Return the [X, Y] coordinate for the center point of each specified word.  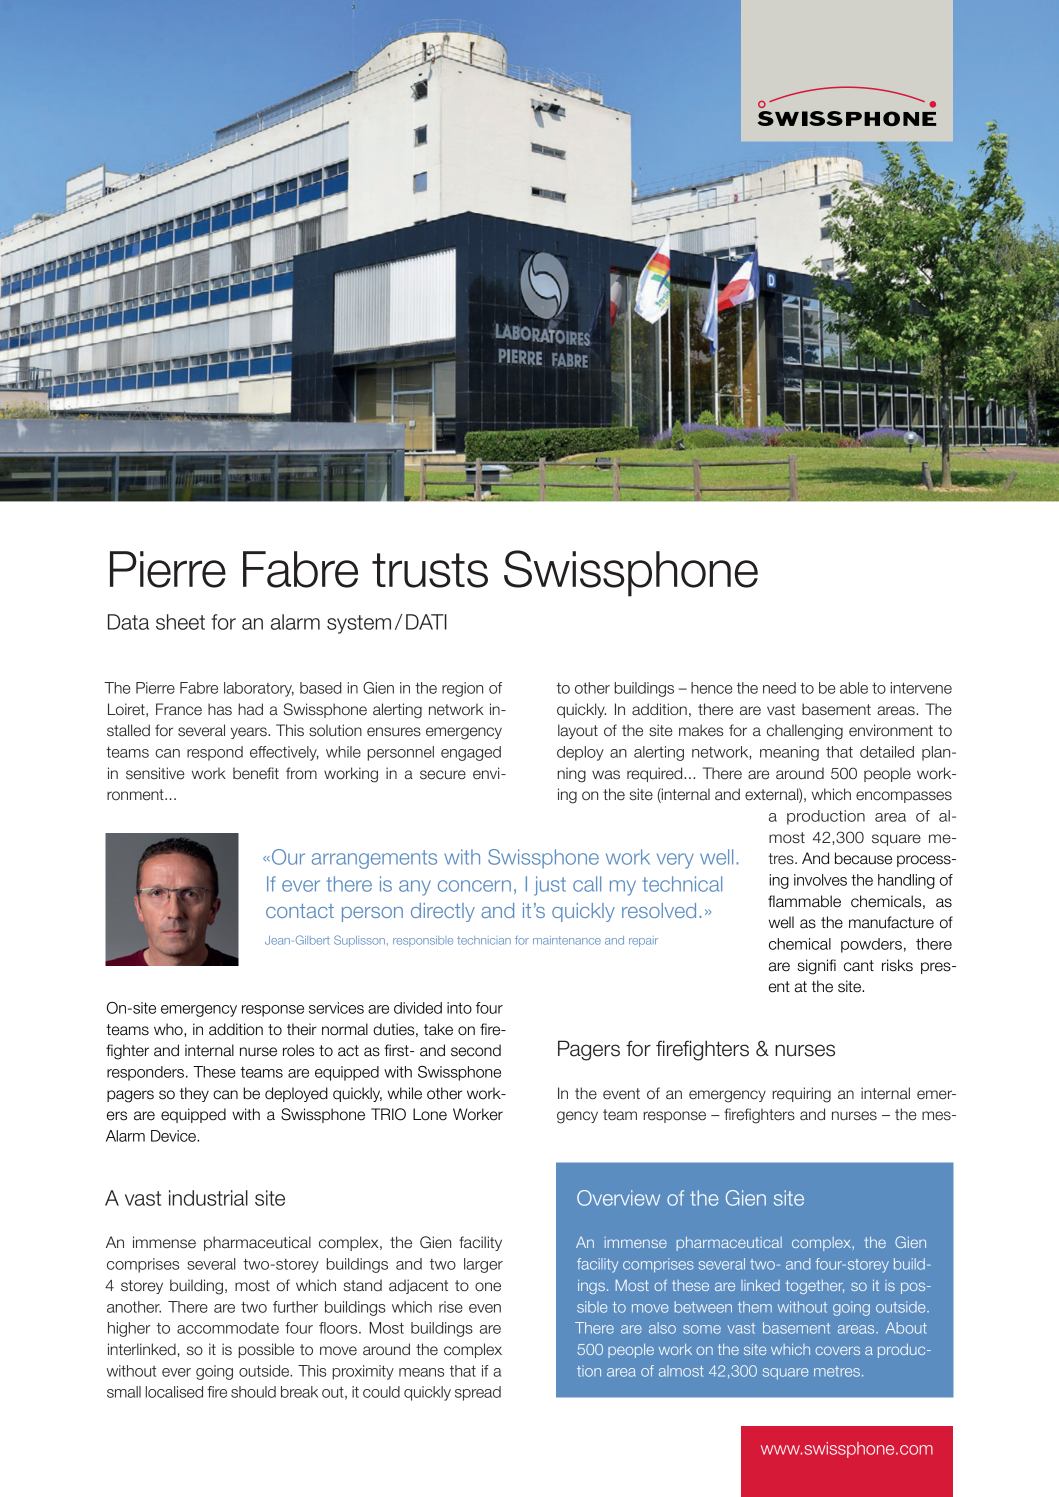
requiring [801, 1095]
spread [478, 1393]
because [863, 858]
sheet [180, 622]
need [779, 688]
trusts [430, 570]
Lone [430, 1114]
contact [300, 911]
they [194, 1094]
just [550, 886]
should [253, 1392]
